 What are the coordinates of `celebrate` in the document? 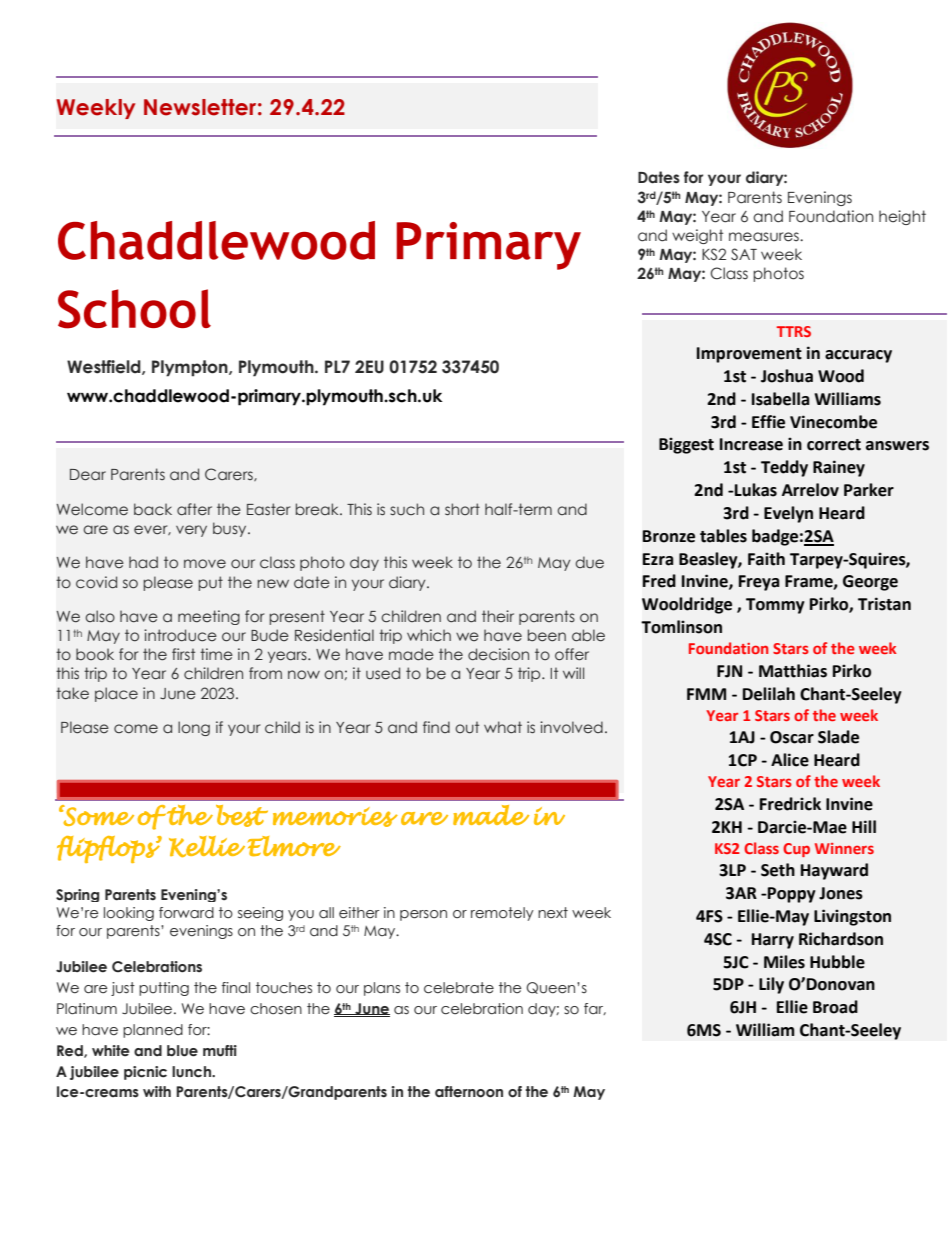 It's located at (459, 988).
